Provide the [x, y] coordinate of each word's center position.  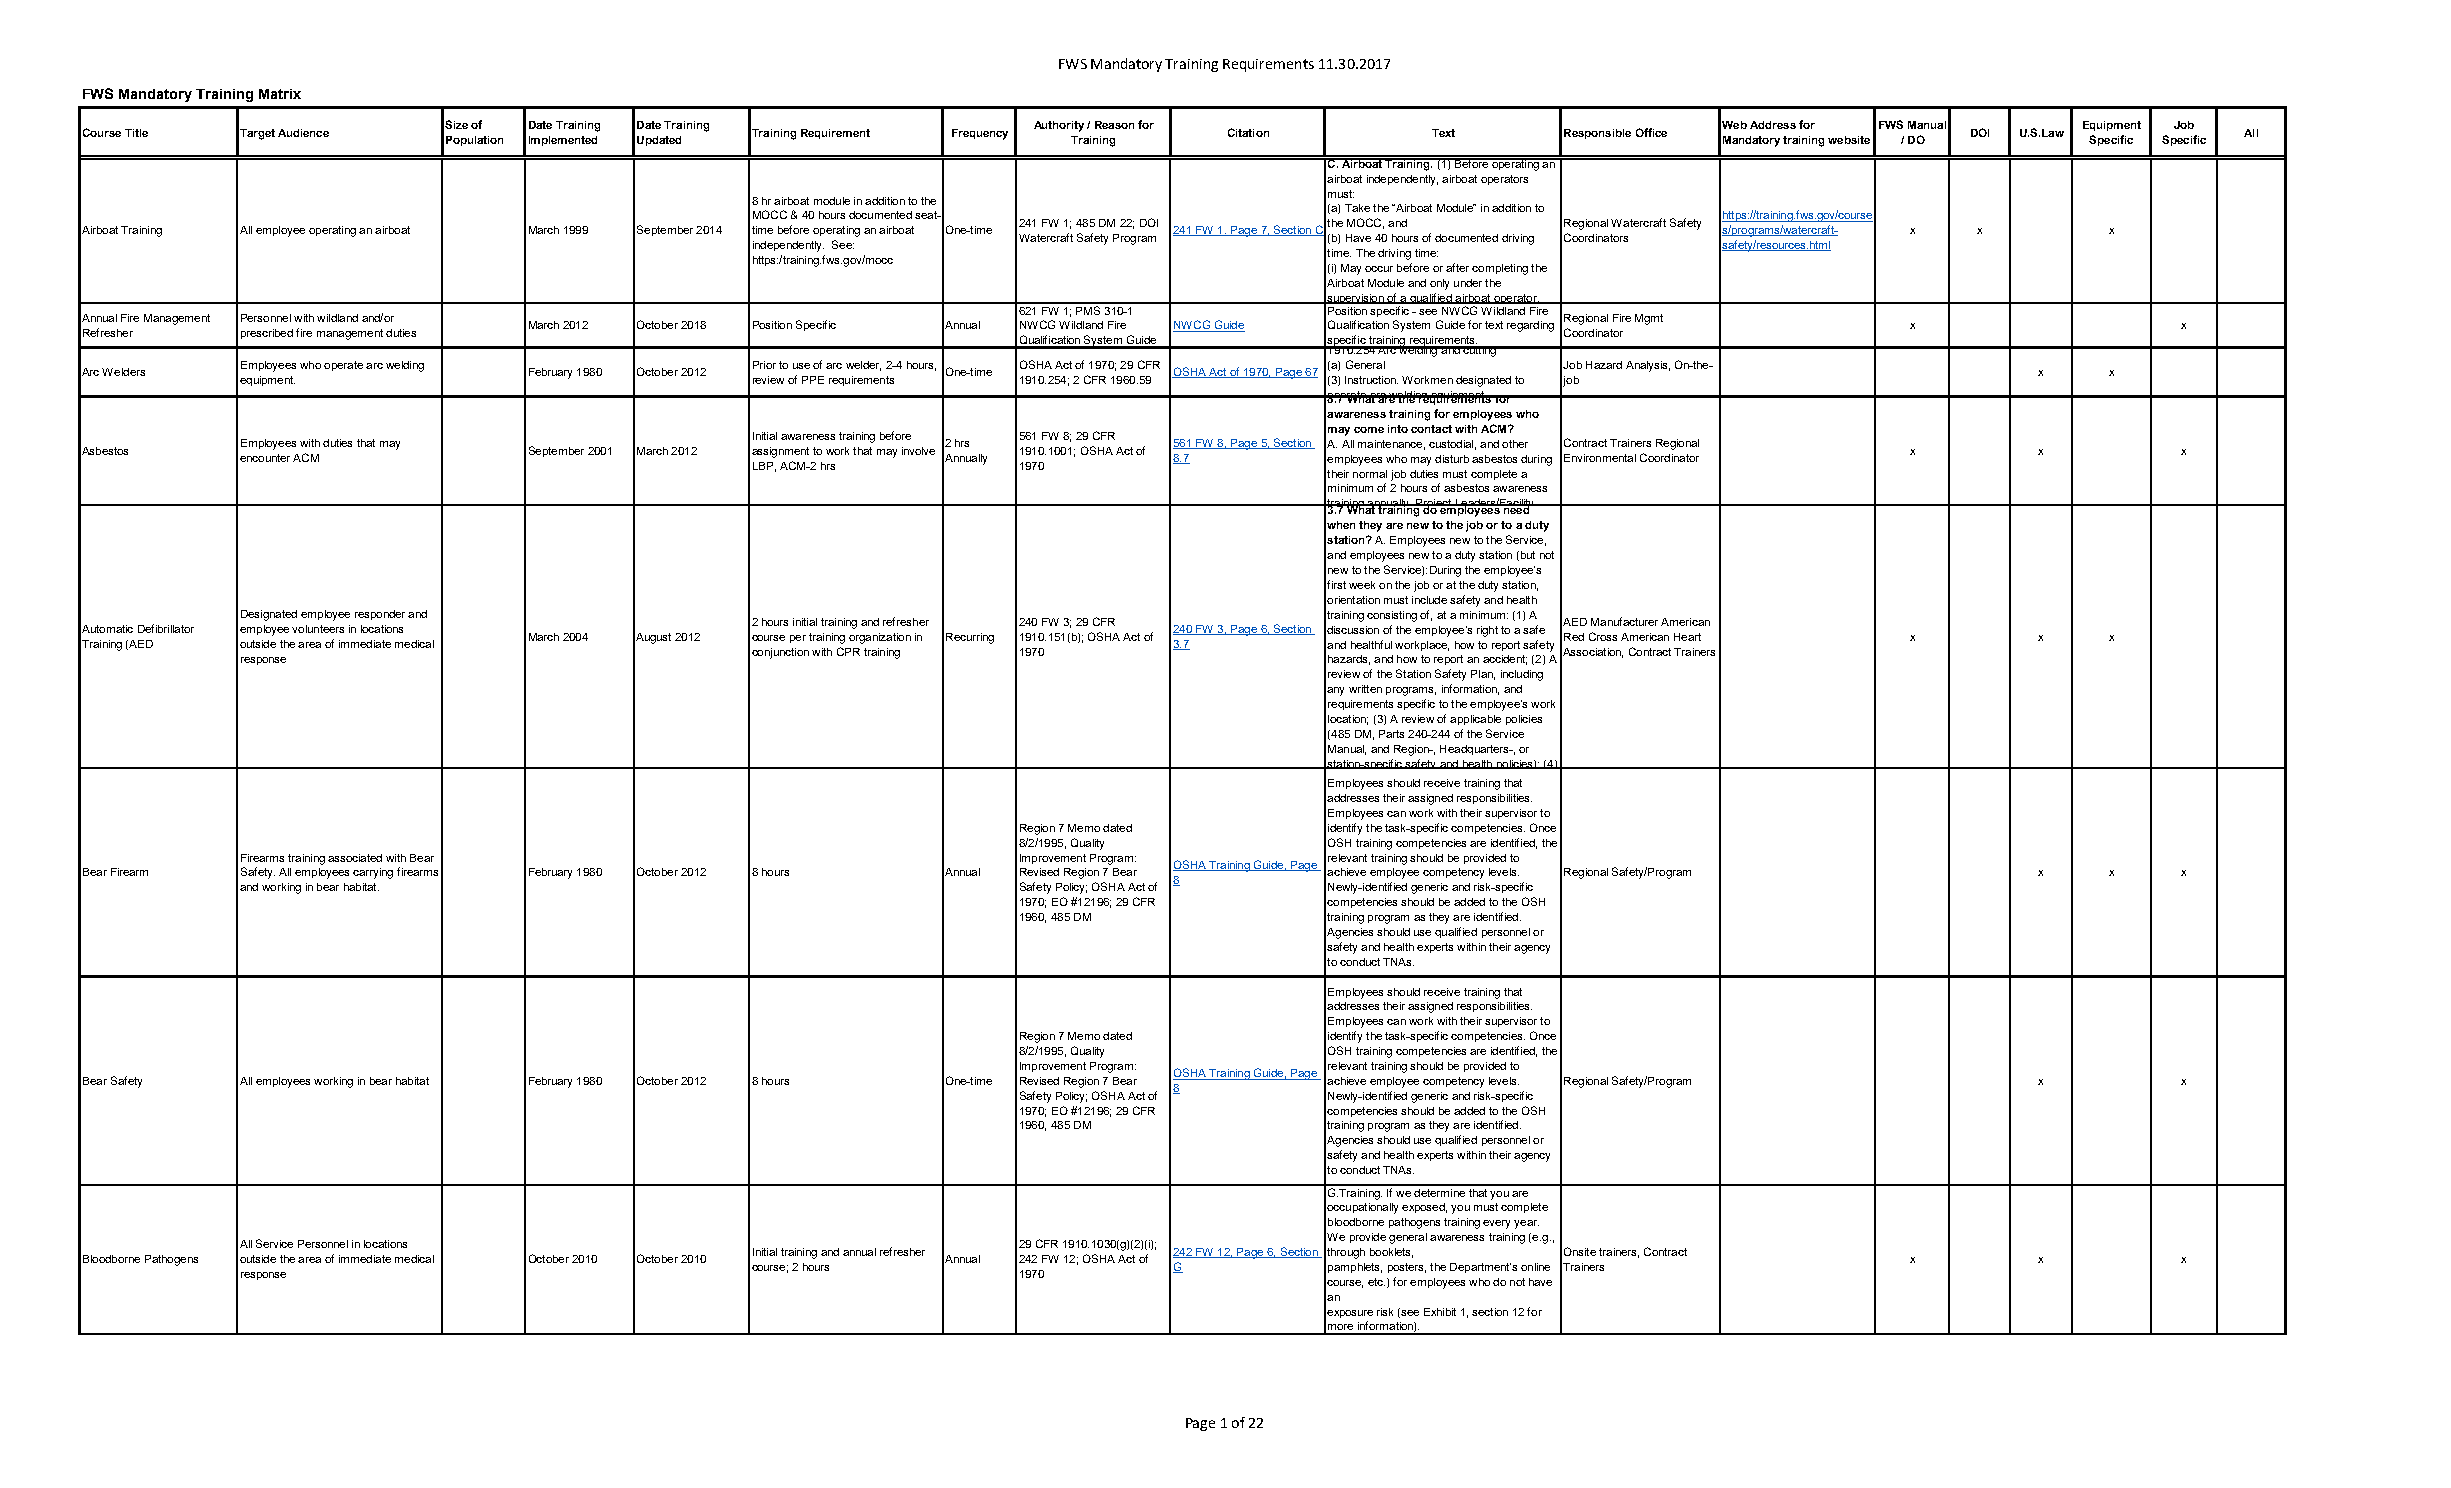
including [1522, 675]
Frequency [980, 134]
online [1535, 1267]
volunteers [318, 629]
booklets [1391, 1253]
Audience [303, 133]
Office [1651, 132]
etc [1376, 1282]
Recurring [970, 638]
